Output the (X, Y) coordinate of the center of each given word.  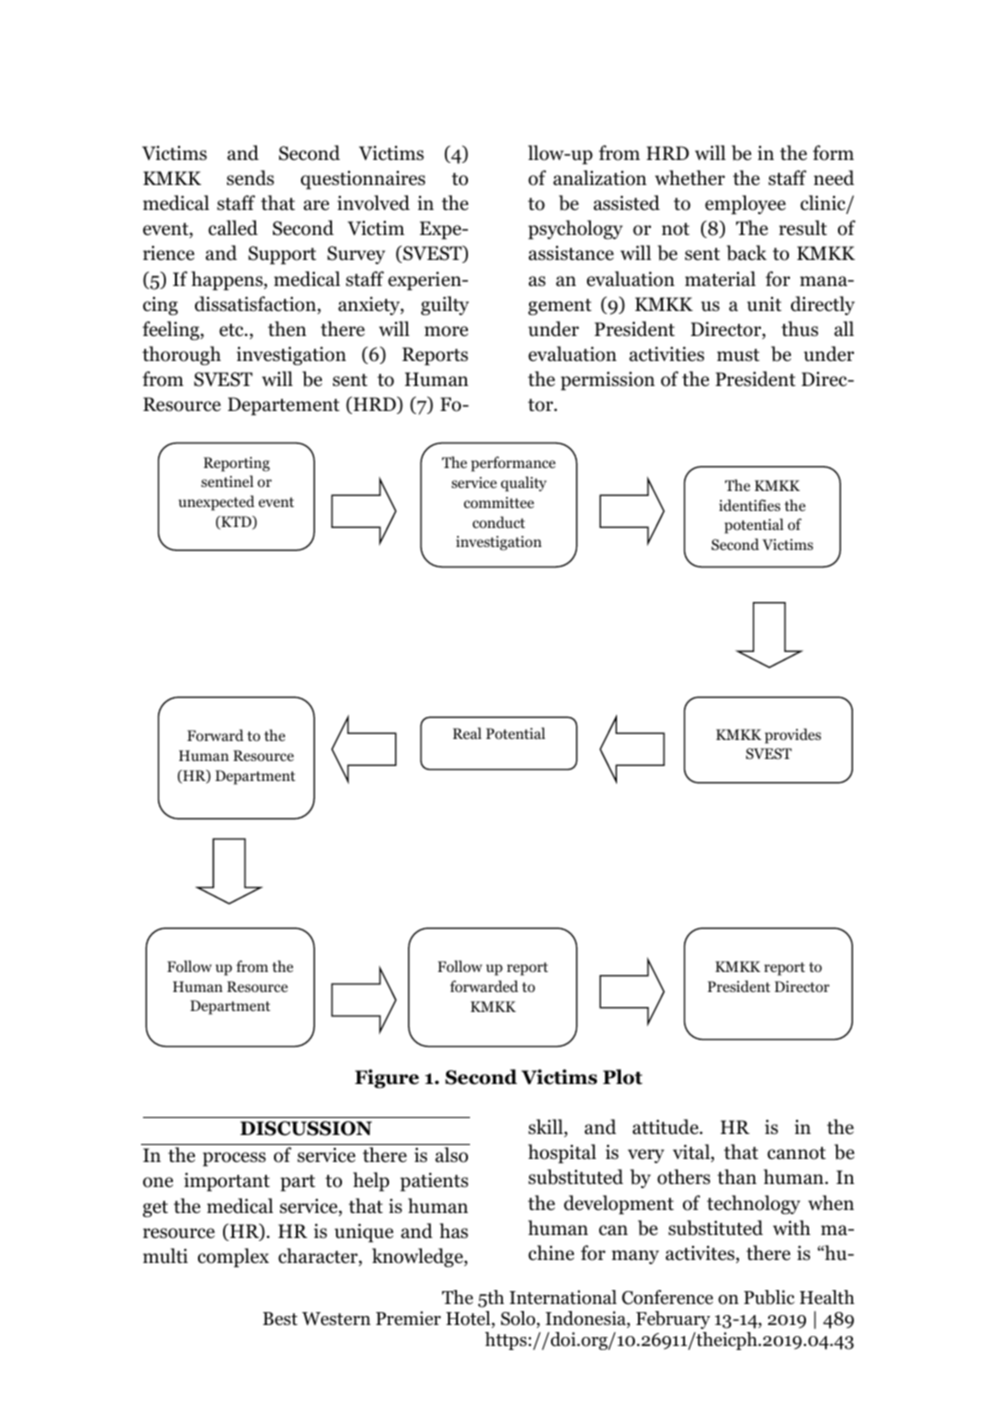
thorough (181, 355)
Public (769, 1297)
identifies (749, 505)
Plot (622, 1077)
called (233, 228)
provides (793, 736)
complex (233, 1257)
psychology (575, 229)
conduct (499, 522)
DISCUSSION (306, 1128)
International (563, 1297)
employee (745, 204)
